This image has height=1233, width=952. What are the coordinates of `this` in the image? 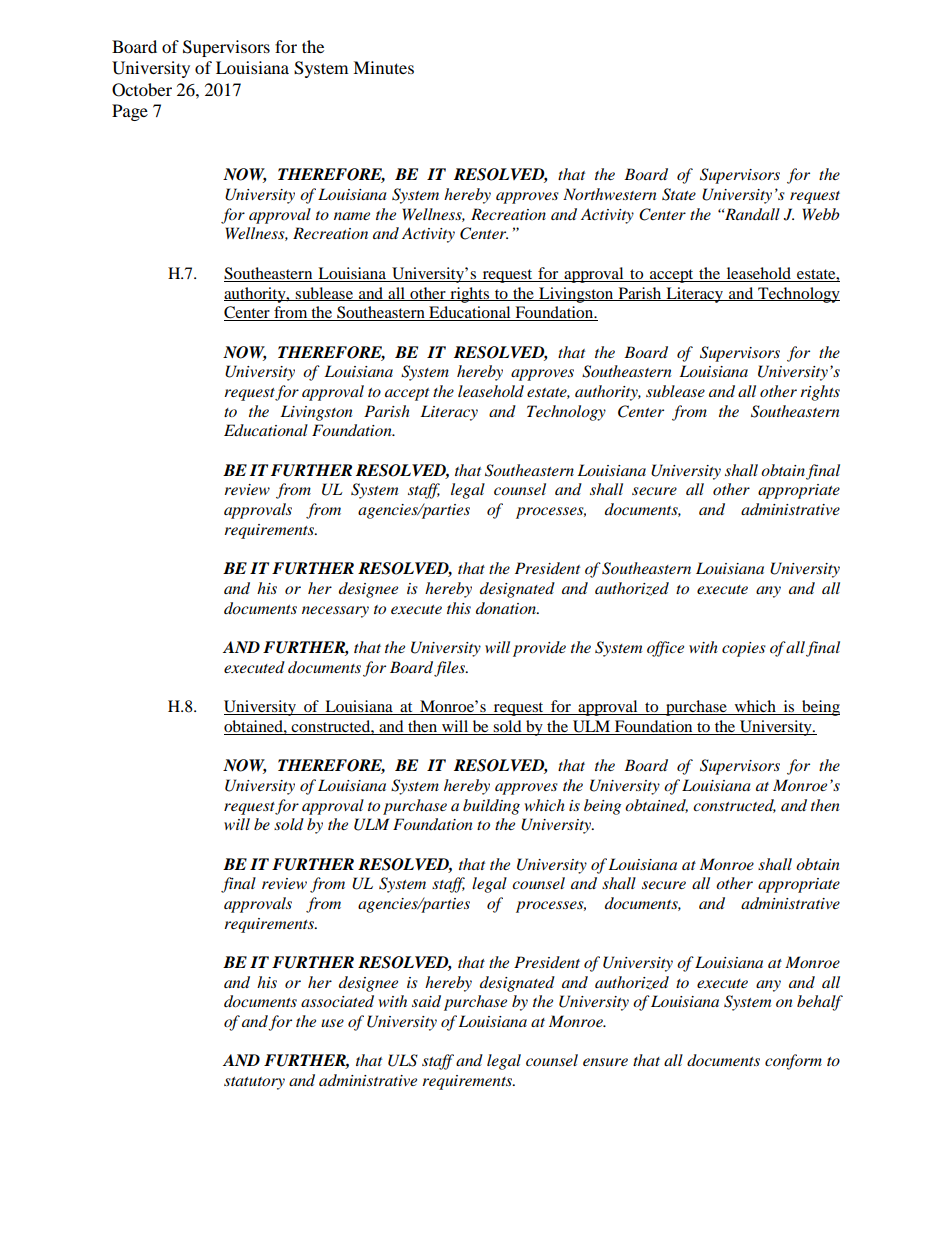 It's located at (459, 608).
